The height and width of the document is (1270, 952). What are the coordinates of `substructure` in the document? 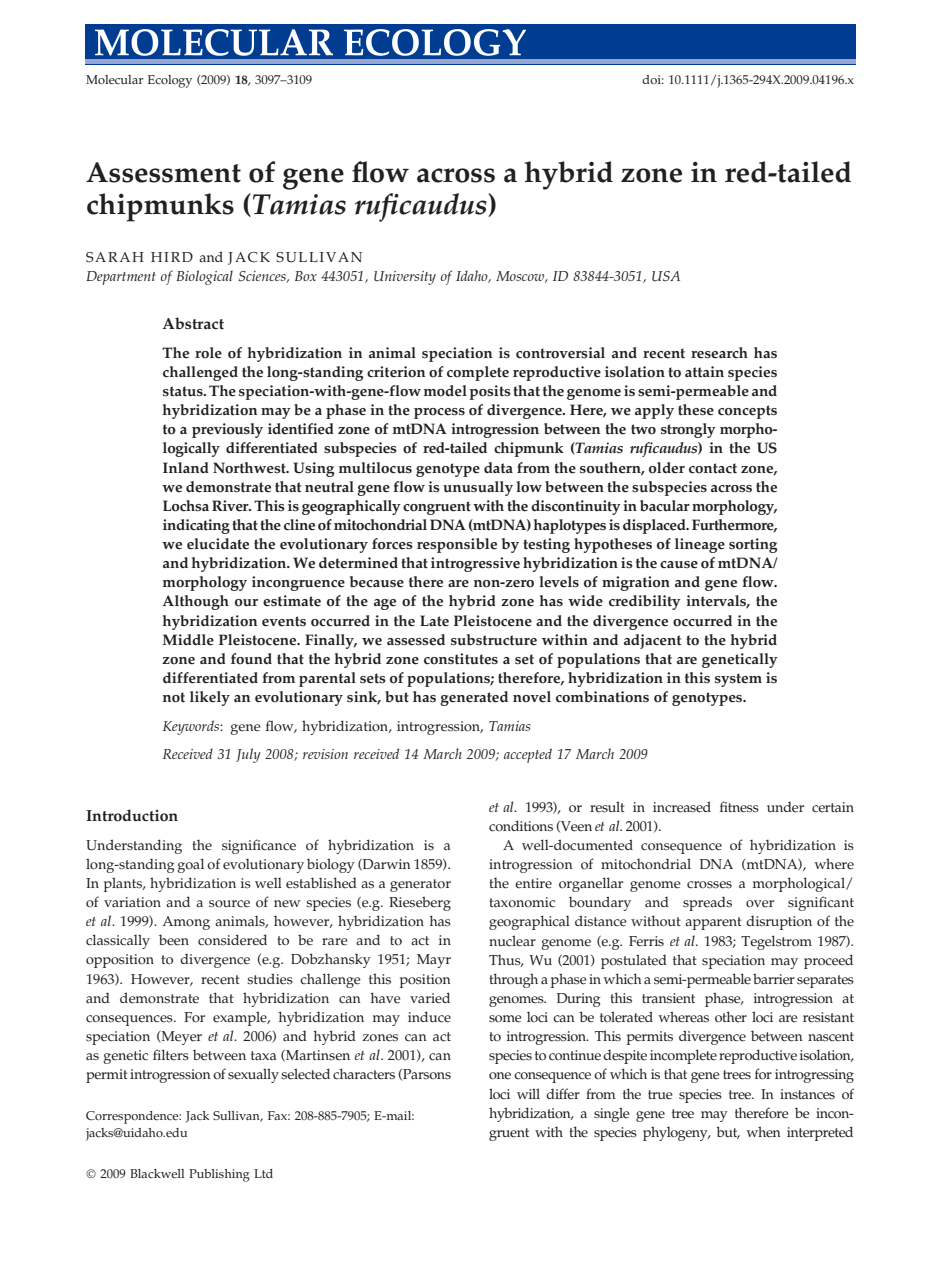 It's located at (494, 640).
